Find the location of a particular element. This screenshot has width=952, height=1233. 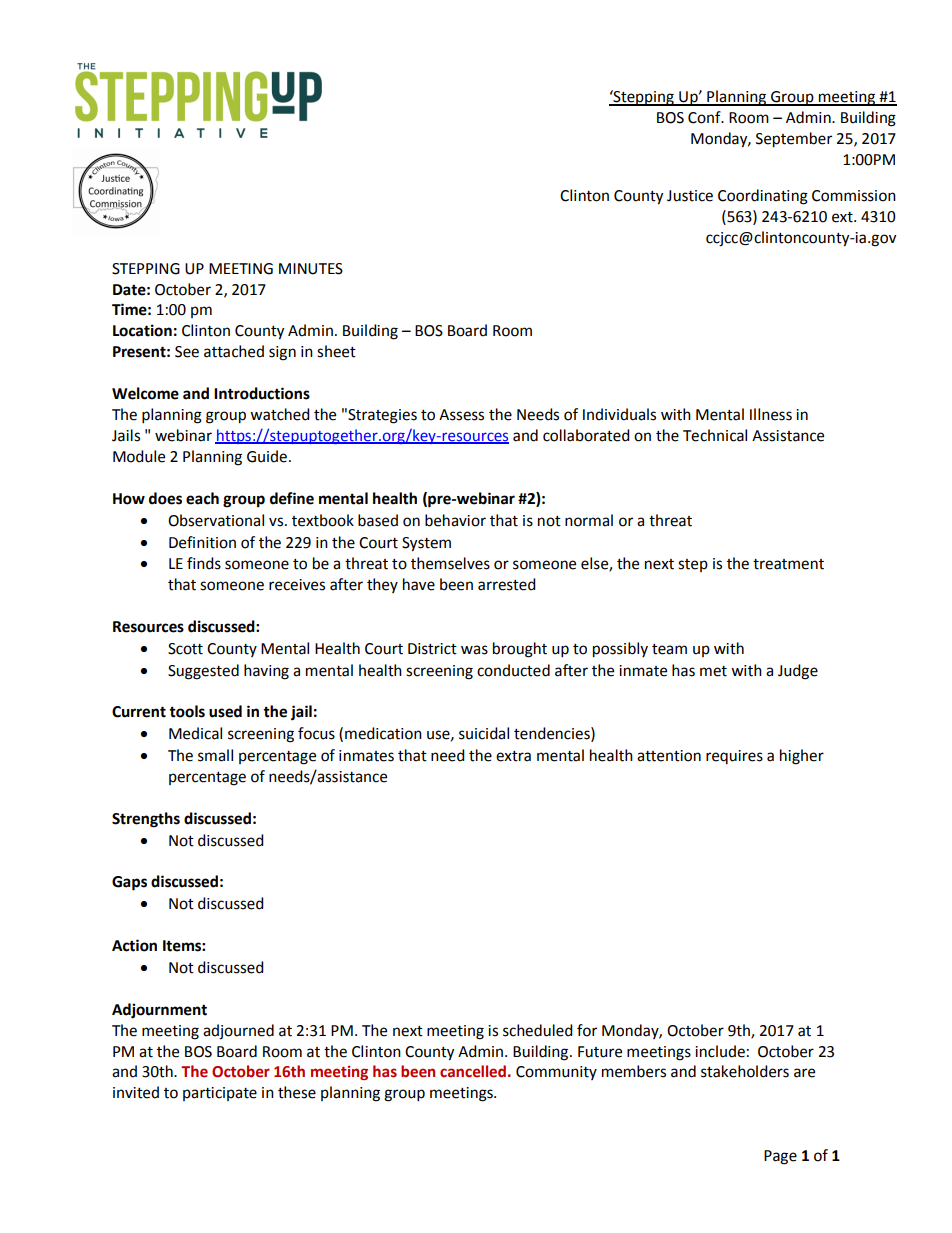

Assess is located at coordinates (461, 415).
